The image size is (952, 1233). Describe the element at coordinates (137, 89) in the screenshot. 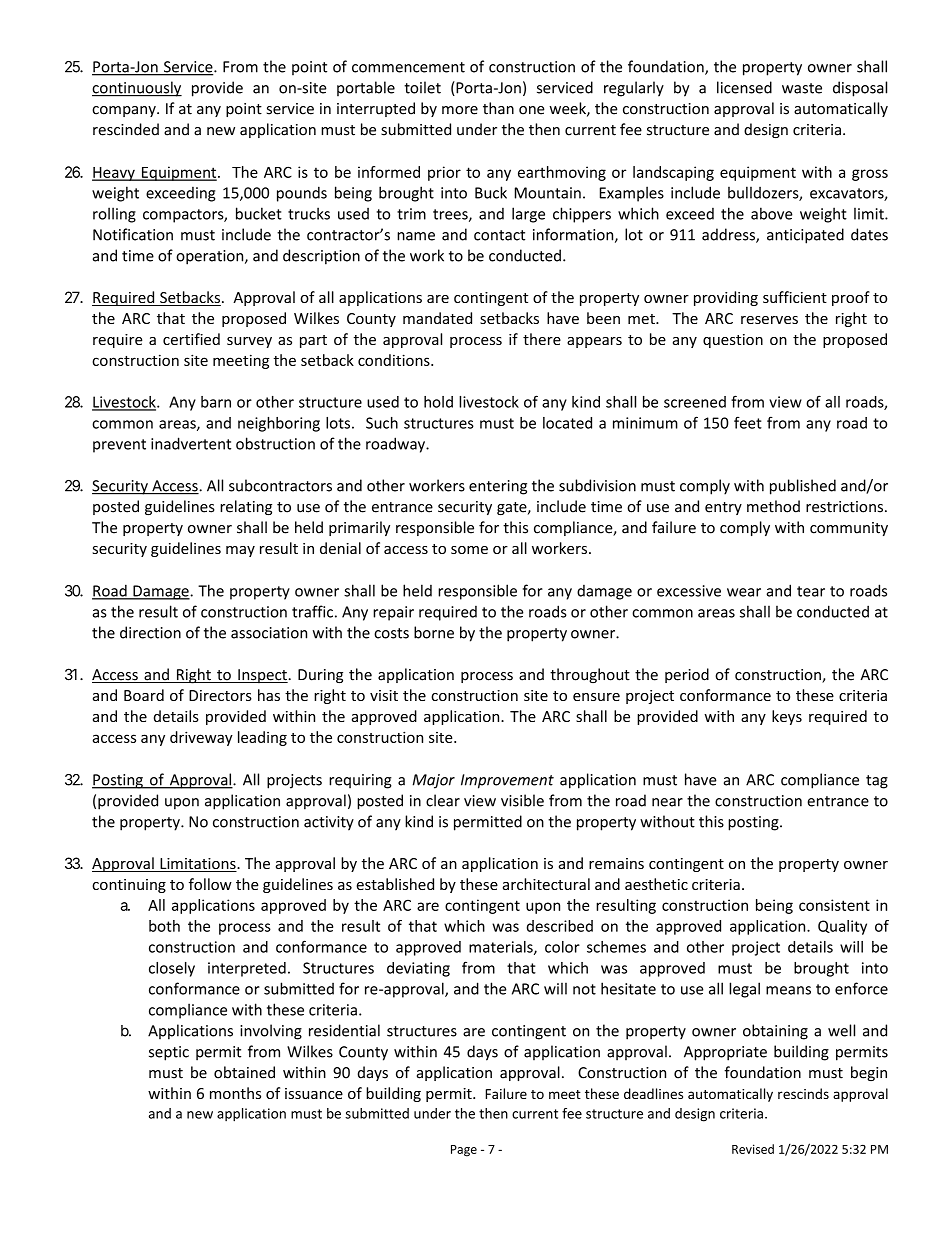

I see `continuously` at that location.
